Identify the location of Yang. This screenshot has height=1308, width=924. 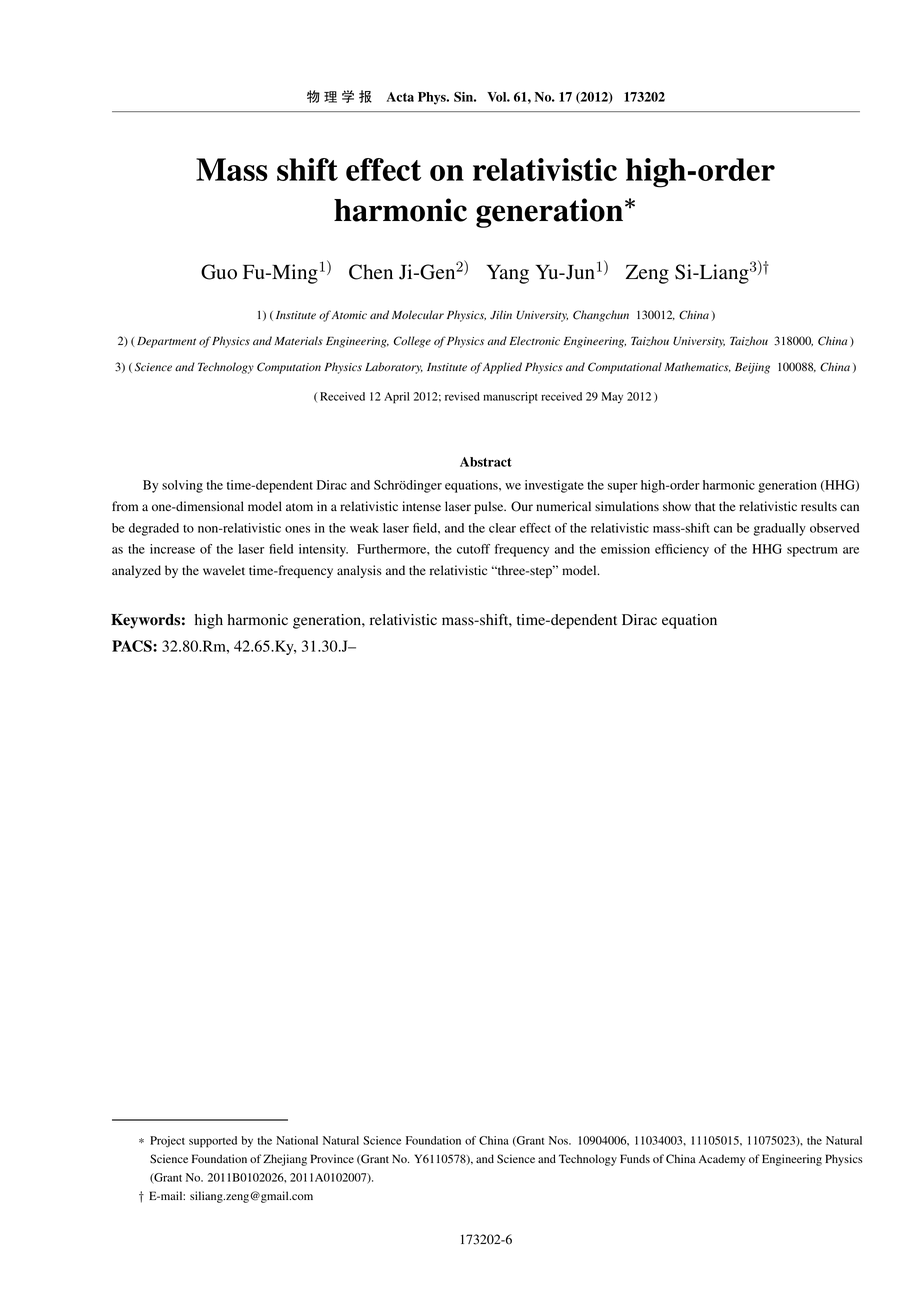
(508, 274).
